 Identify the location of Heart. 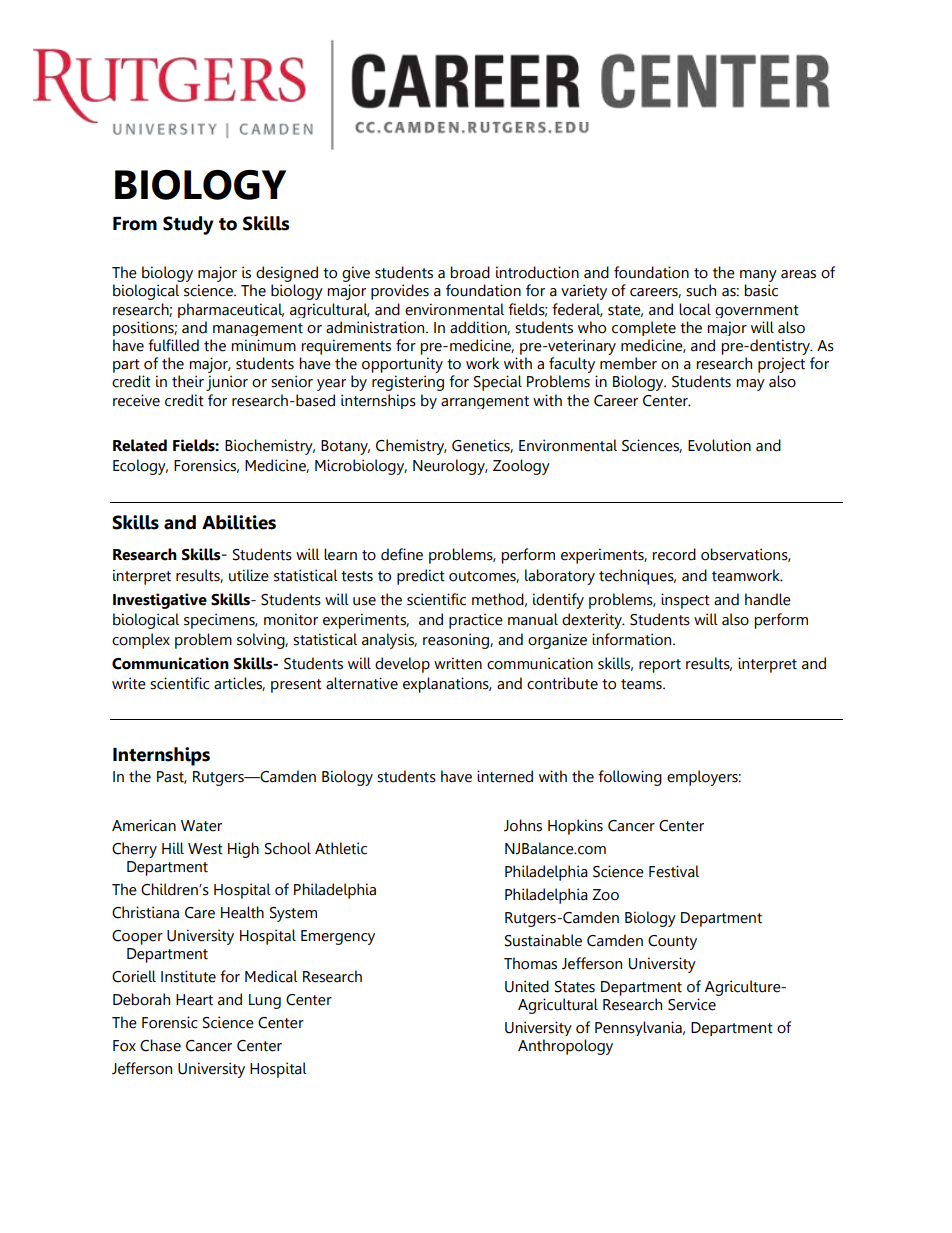
(194, 1000).
